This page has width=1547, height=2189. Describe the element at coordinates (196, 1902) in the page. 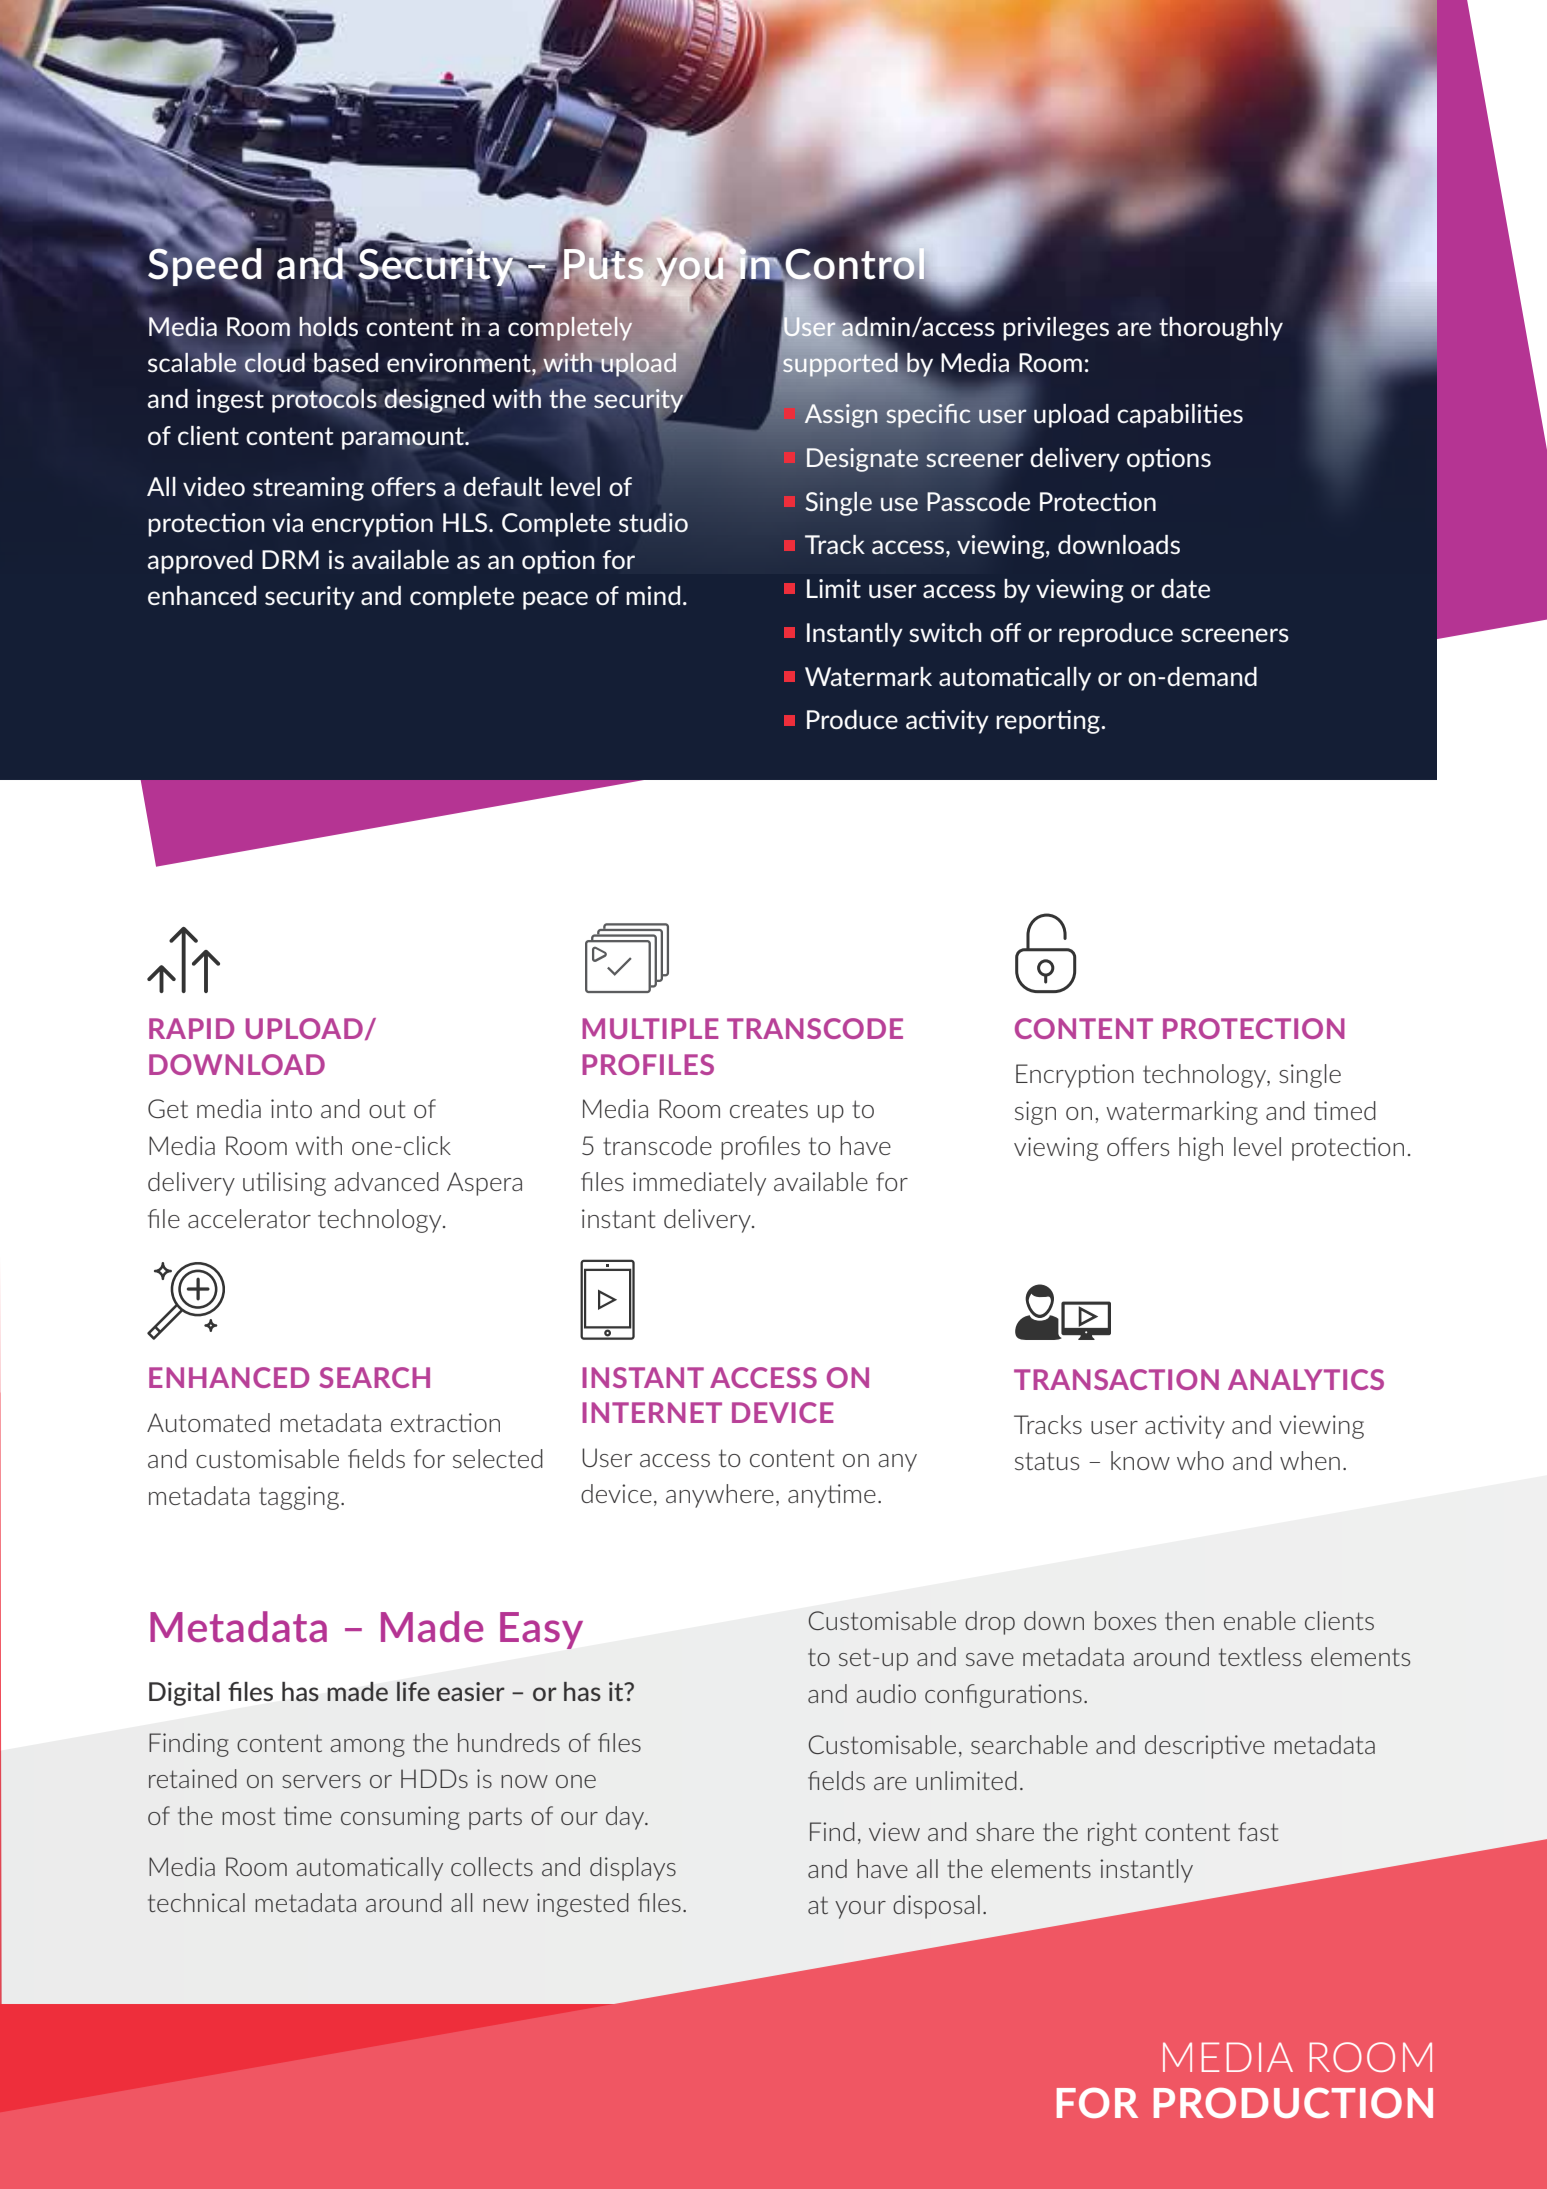

I see `technical` at that location.
